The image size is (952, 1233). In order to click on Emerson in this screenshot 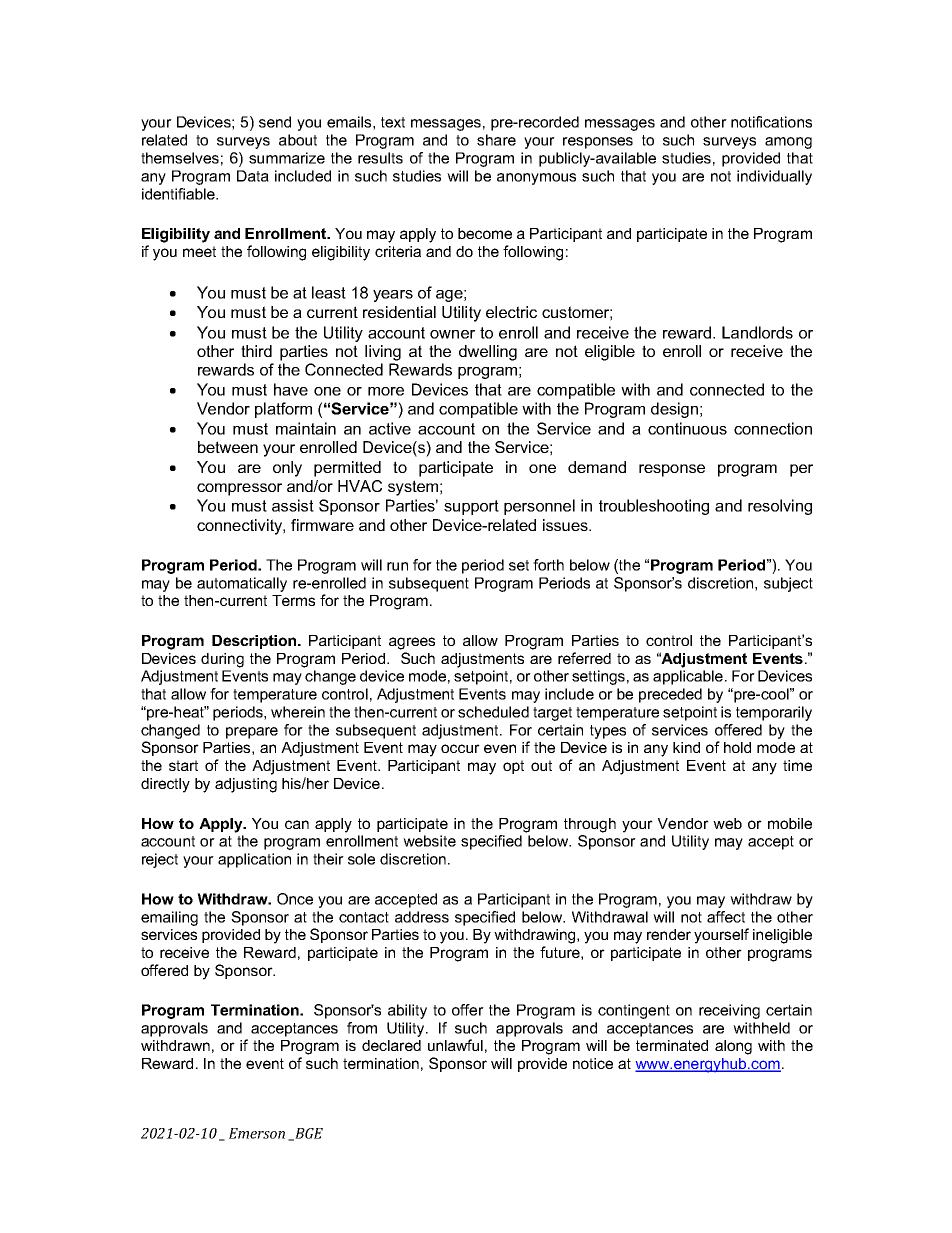, I will do `click(257, 1133)`.
